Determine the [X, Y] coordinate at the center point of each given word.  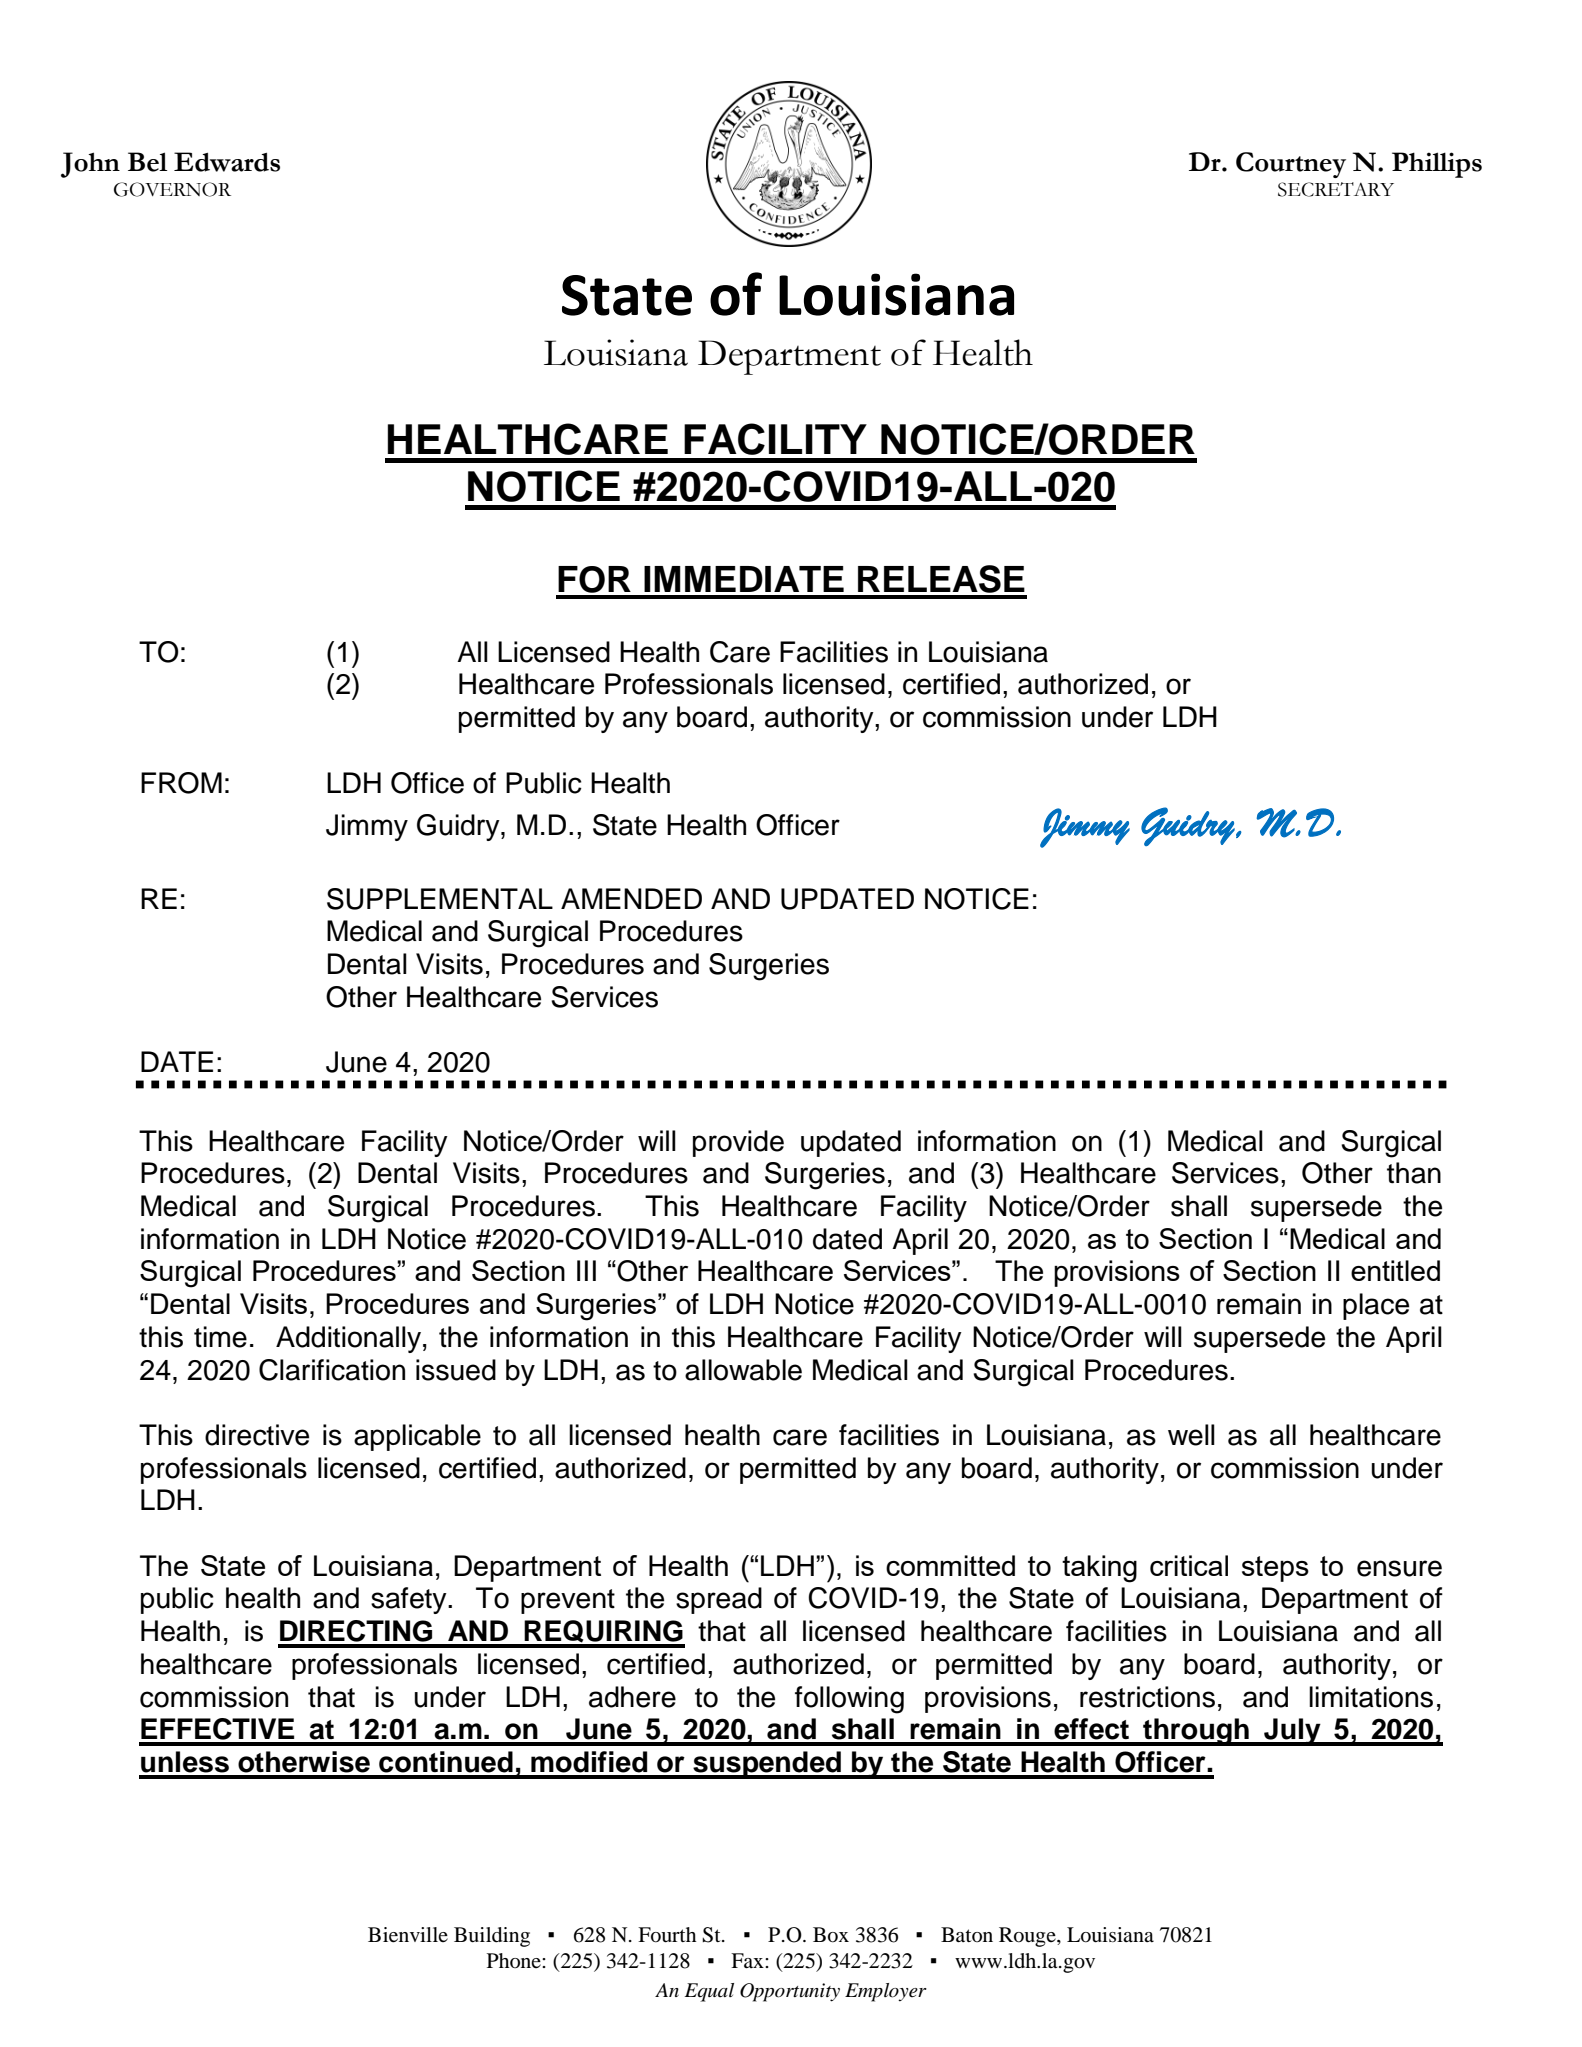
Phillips [1437, 165]
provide [738, 1143]
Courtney [1291, 165]
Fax [748, 1960]
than [1414, 1173]
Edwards [227, 162]
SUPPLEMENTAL [440, 899]
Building [492, 1937]
